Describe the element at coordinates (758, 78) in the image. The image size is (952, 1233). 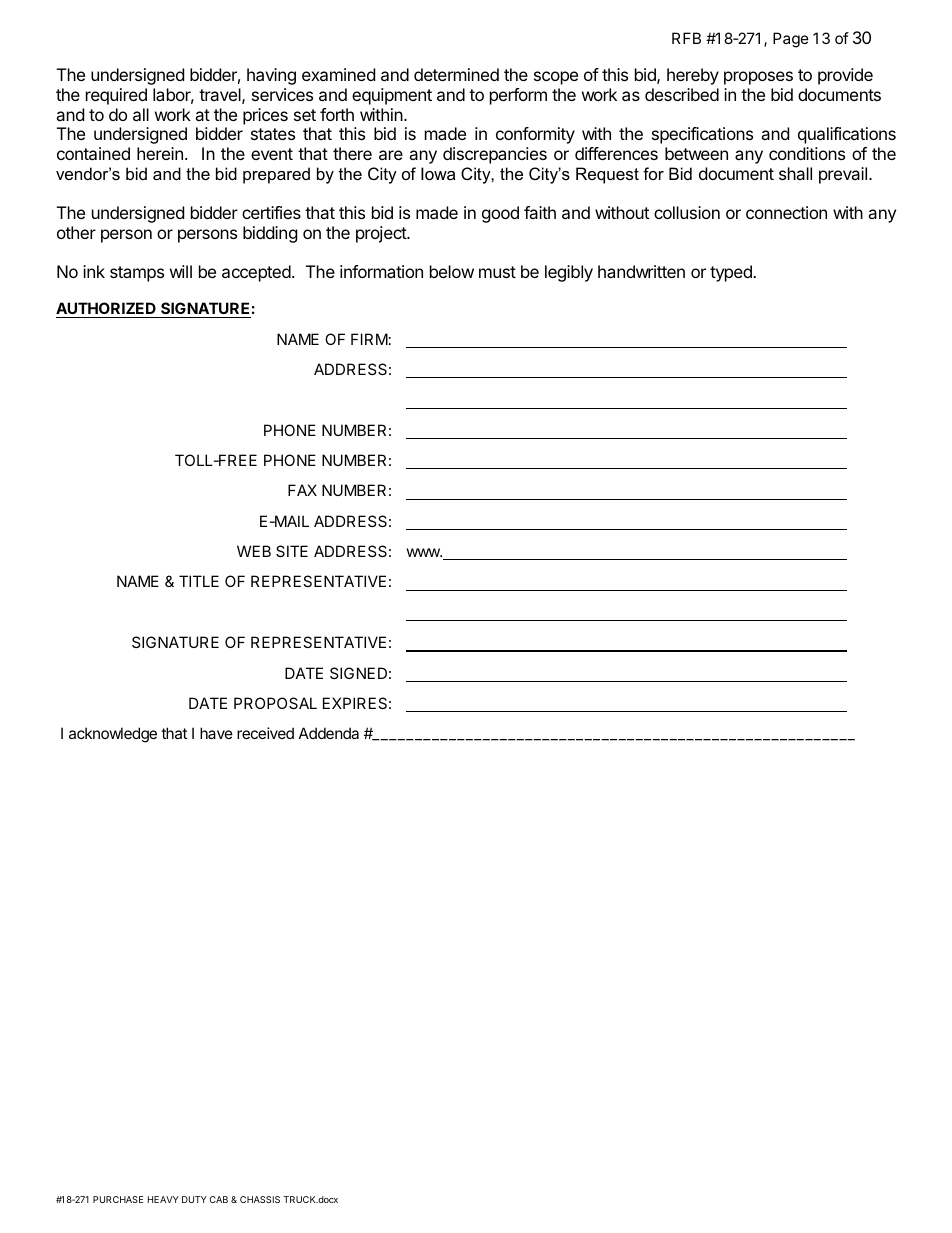
I see `proposes` at that location.
